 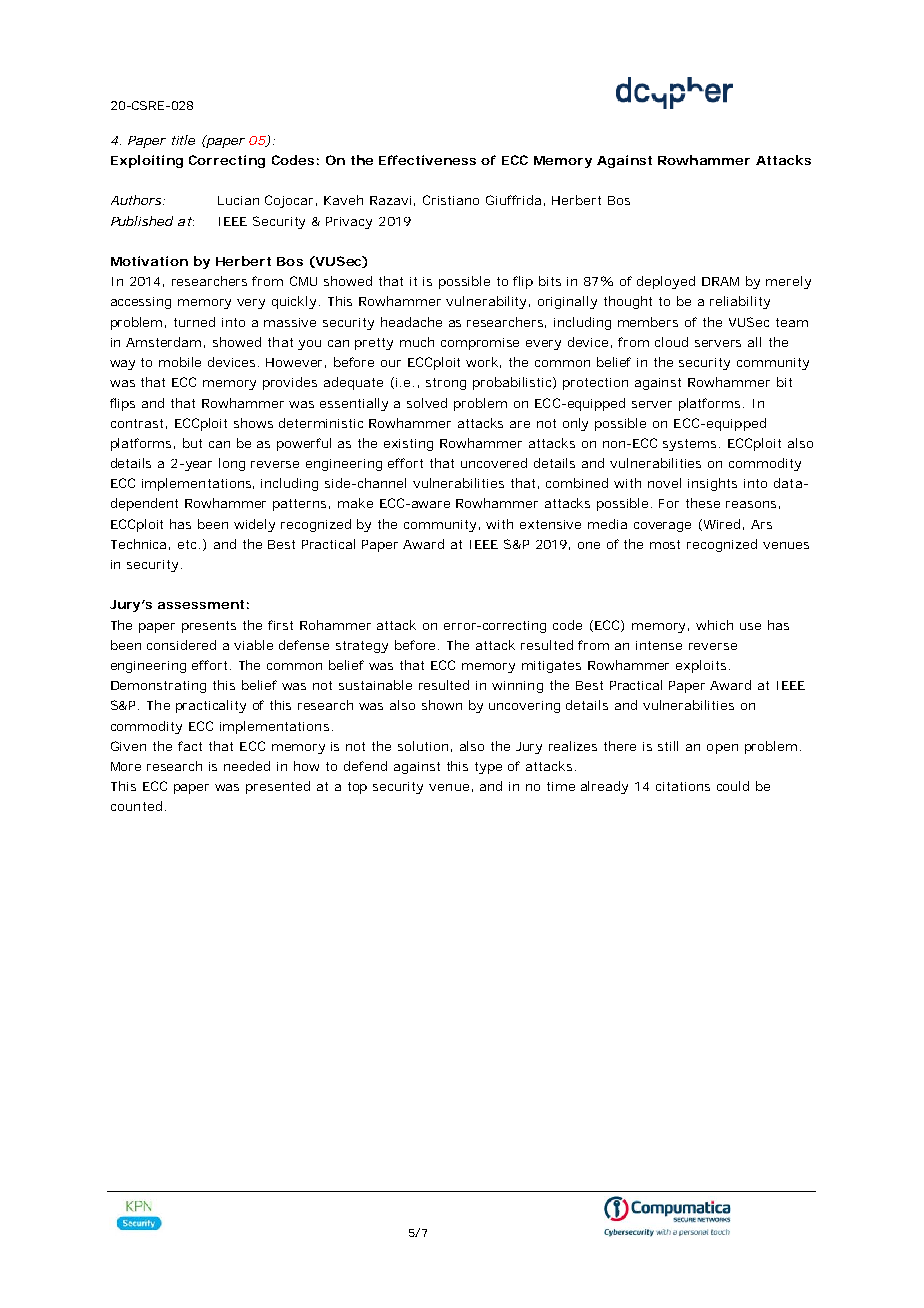 I want to click on Lucian, so click(x=238, y=200).
